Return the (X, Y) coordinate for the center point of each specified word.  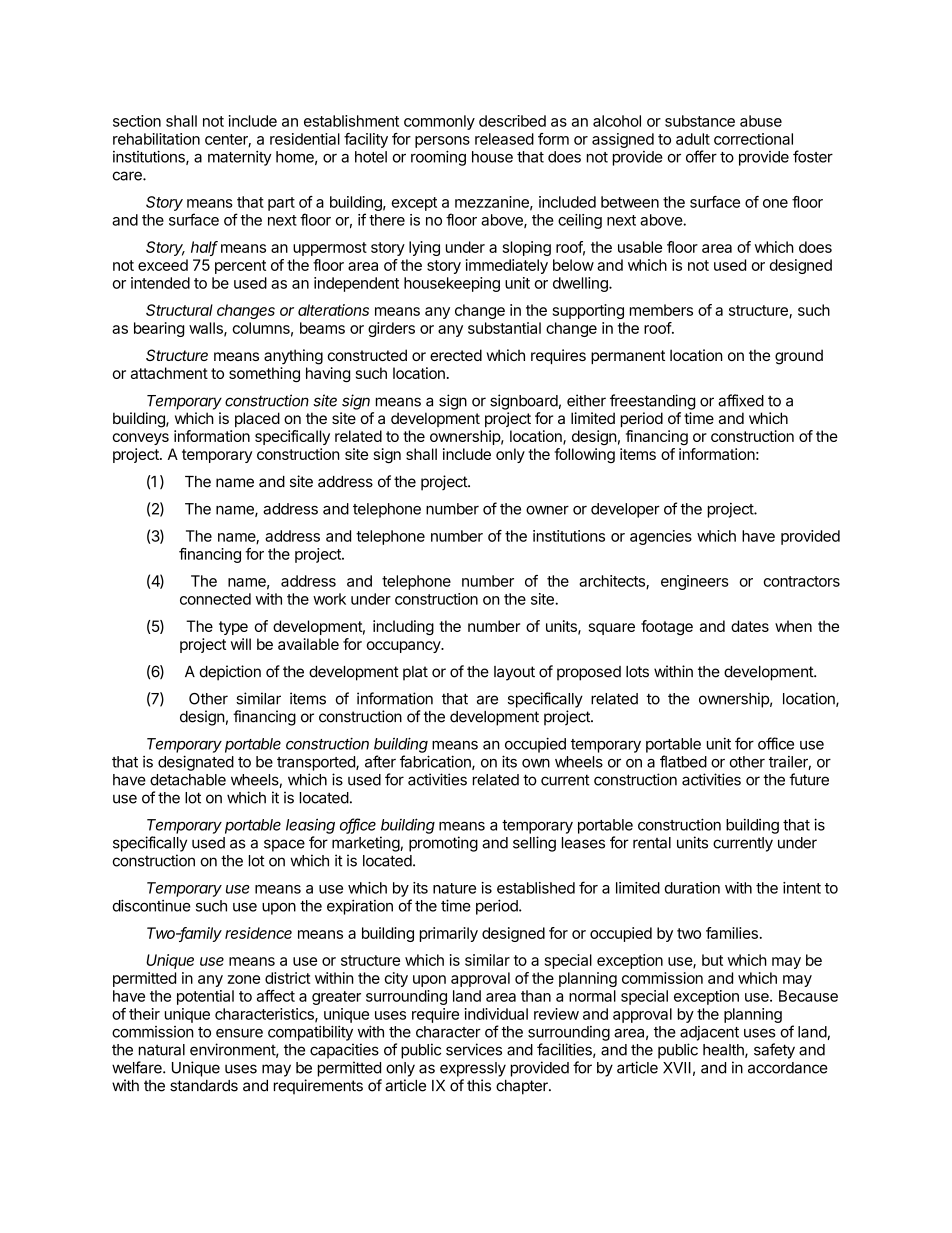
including (403, 627)
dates (750, 626)
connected (215, 599)
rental (652, 843)
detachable (188, 780)
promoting (443, 844)
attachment (169, 373)
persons (442, 142)
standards (204, 1086)
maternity (240, 158)
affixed (741, 400)
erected (456, 355)
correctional (753, 139)
